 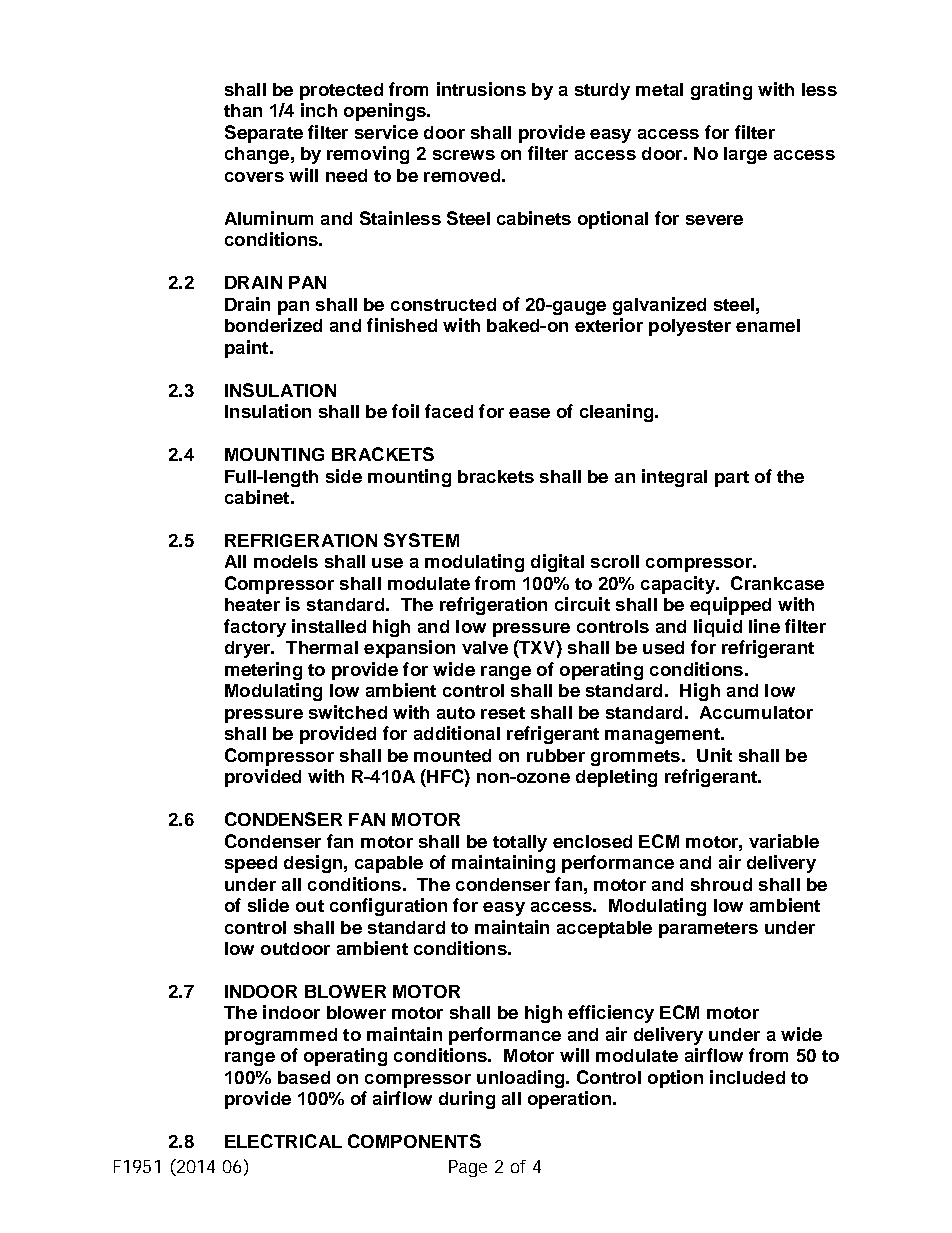 I want to click on inch, so click(x=319, y=110).
